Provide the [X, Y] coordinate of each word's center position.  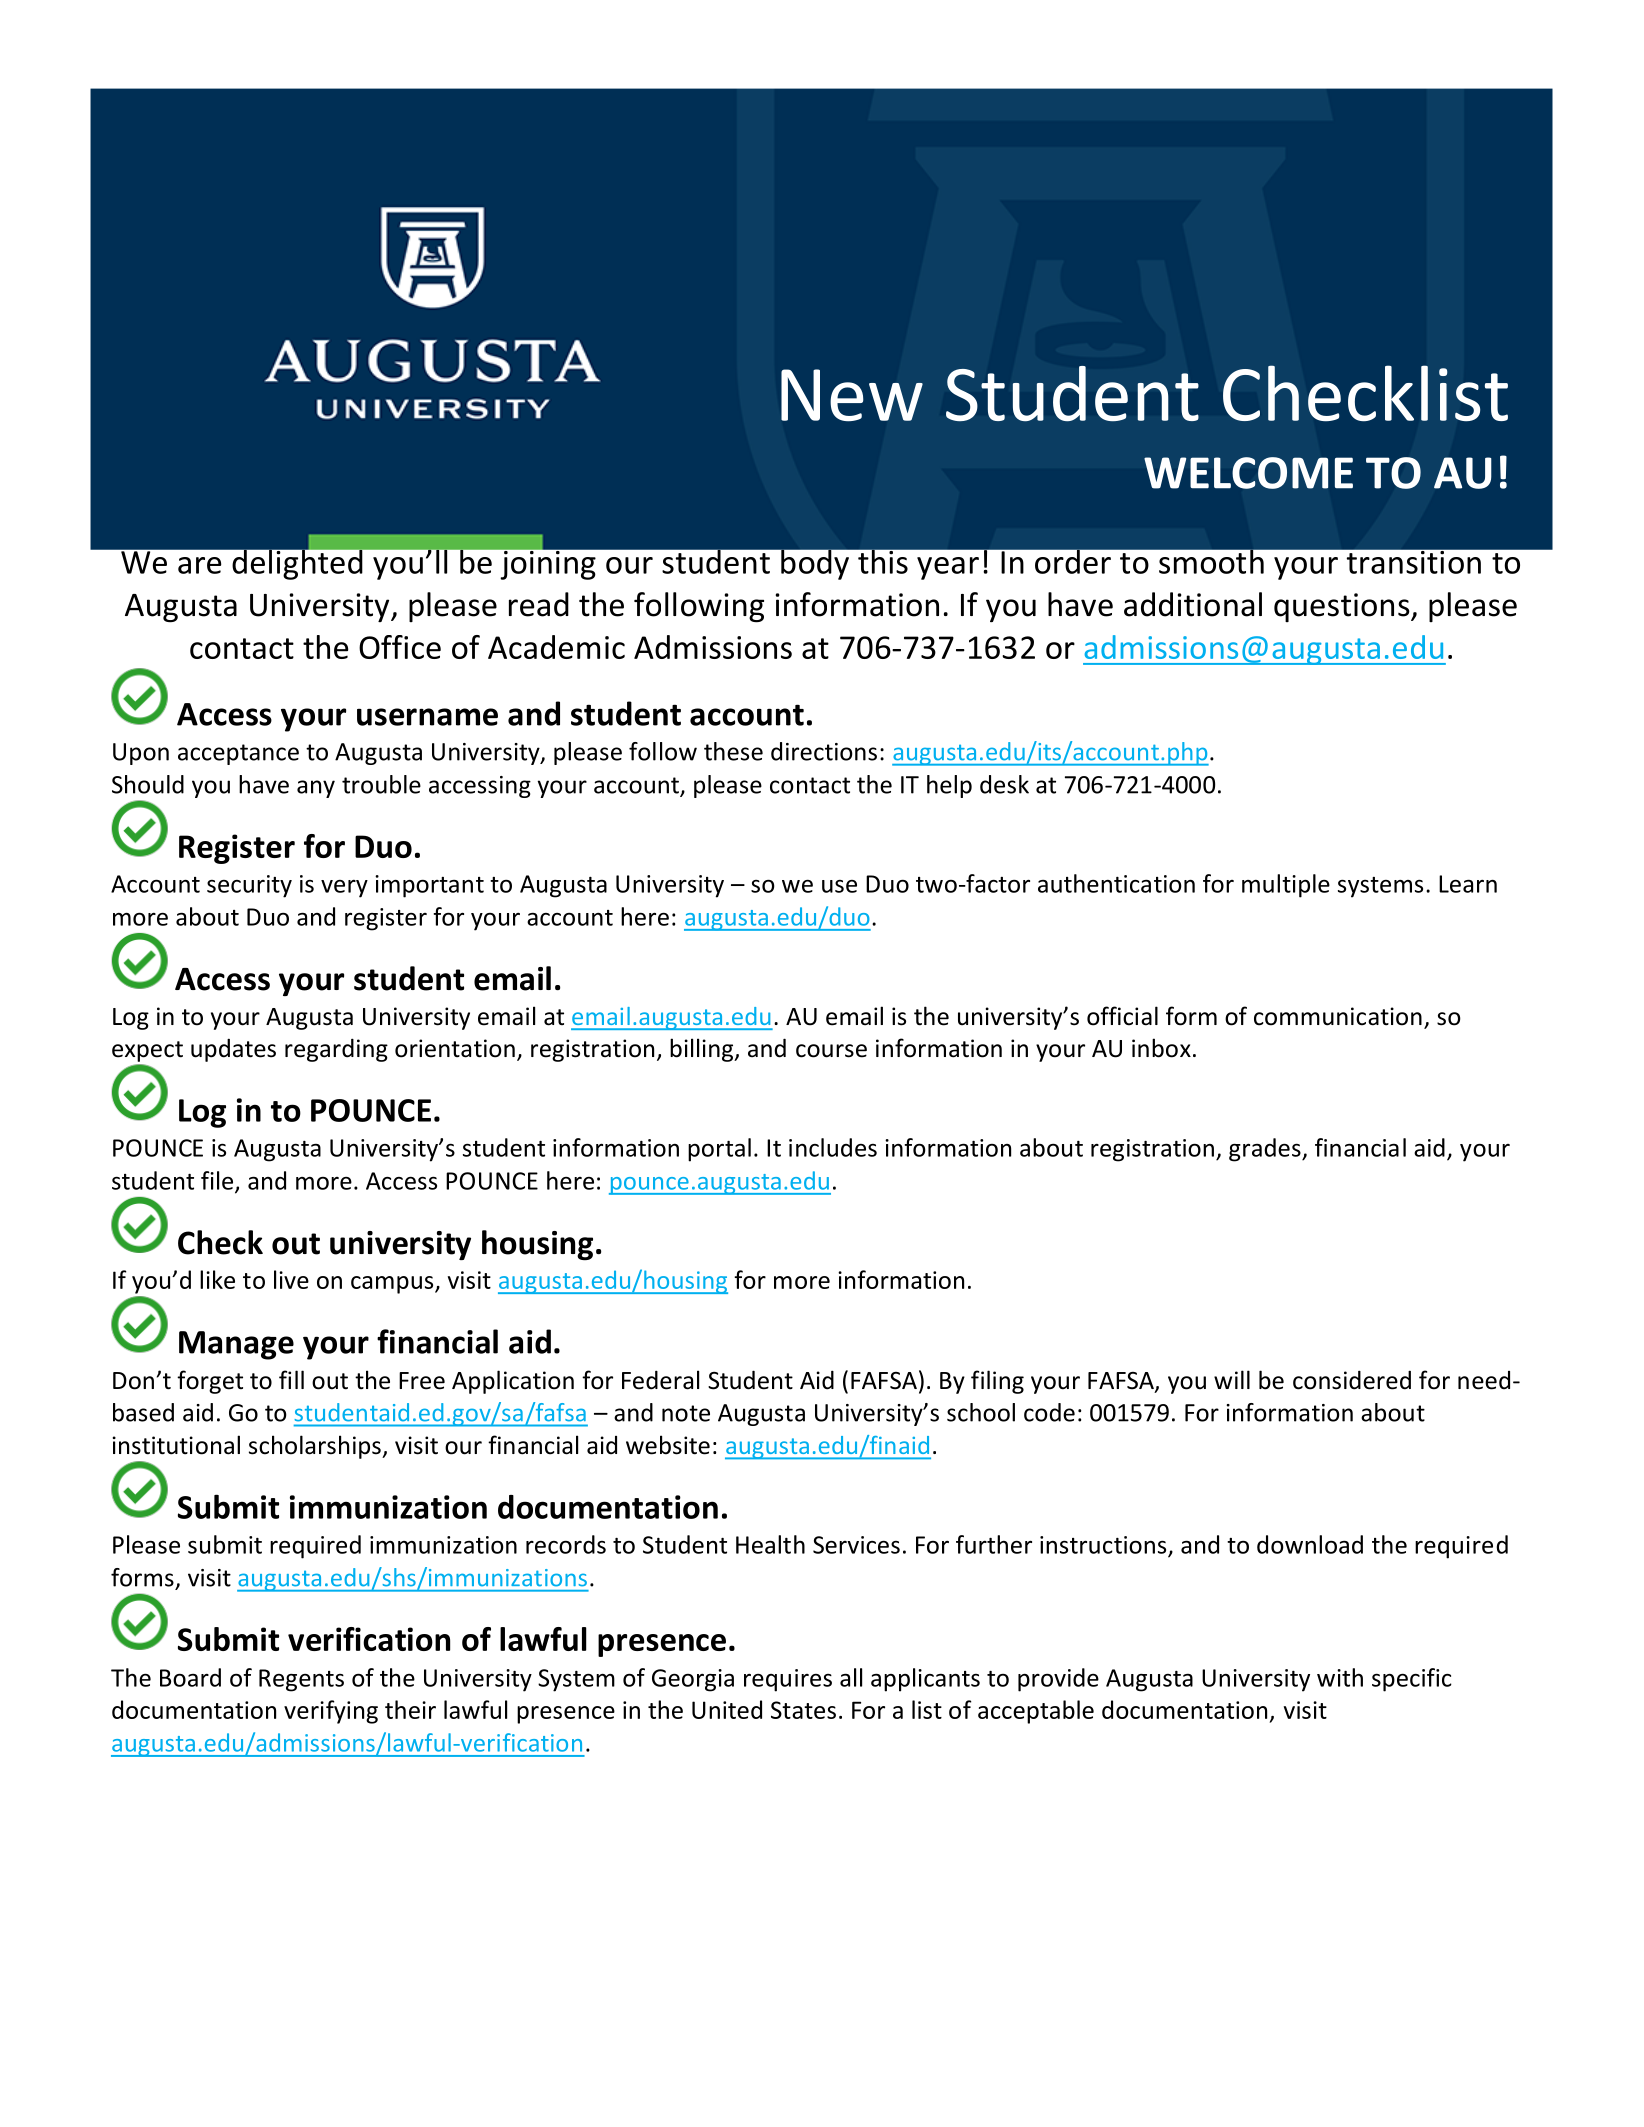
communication [1338, 1016]
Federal [660, 1380]
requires [788, 1680]
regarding [336, 1050]
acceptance [238, 754]
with [1340, 1677]
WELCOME [1248, 473]
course [831, 1051]
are [200, 565]
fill [291, 1379]
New [852, 395]
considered [1352, 1380]
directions [824, 751]
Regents [301, 1680]
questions [1343, 607]
